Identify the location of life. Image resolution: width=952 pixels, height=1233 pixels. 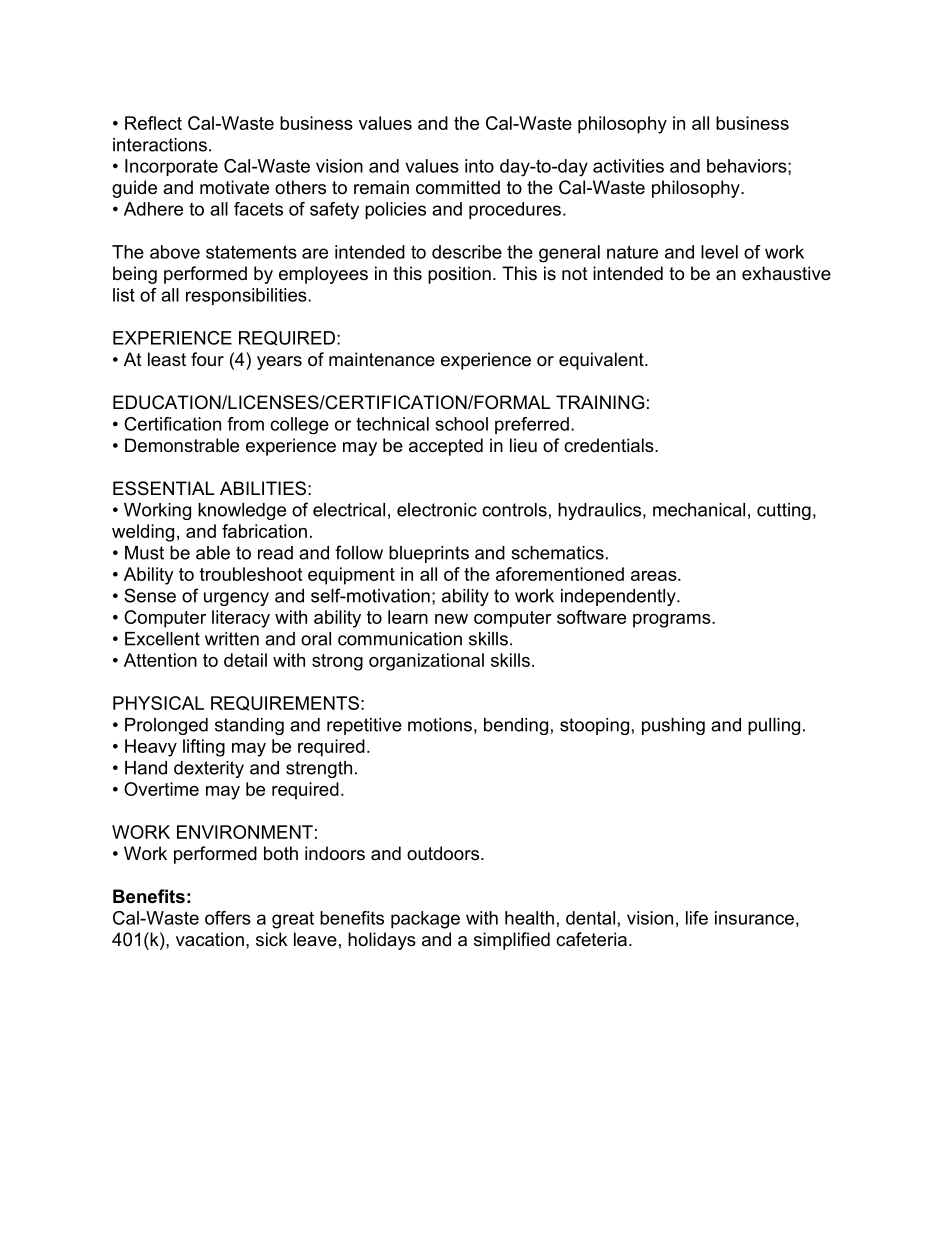
(697, 918).
